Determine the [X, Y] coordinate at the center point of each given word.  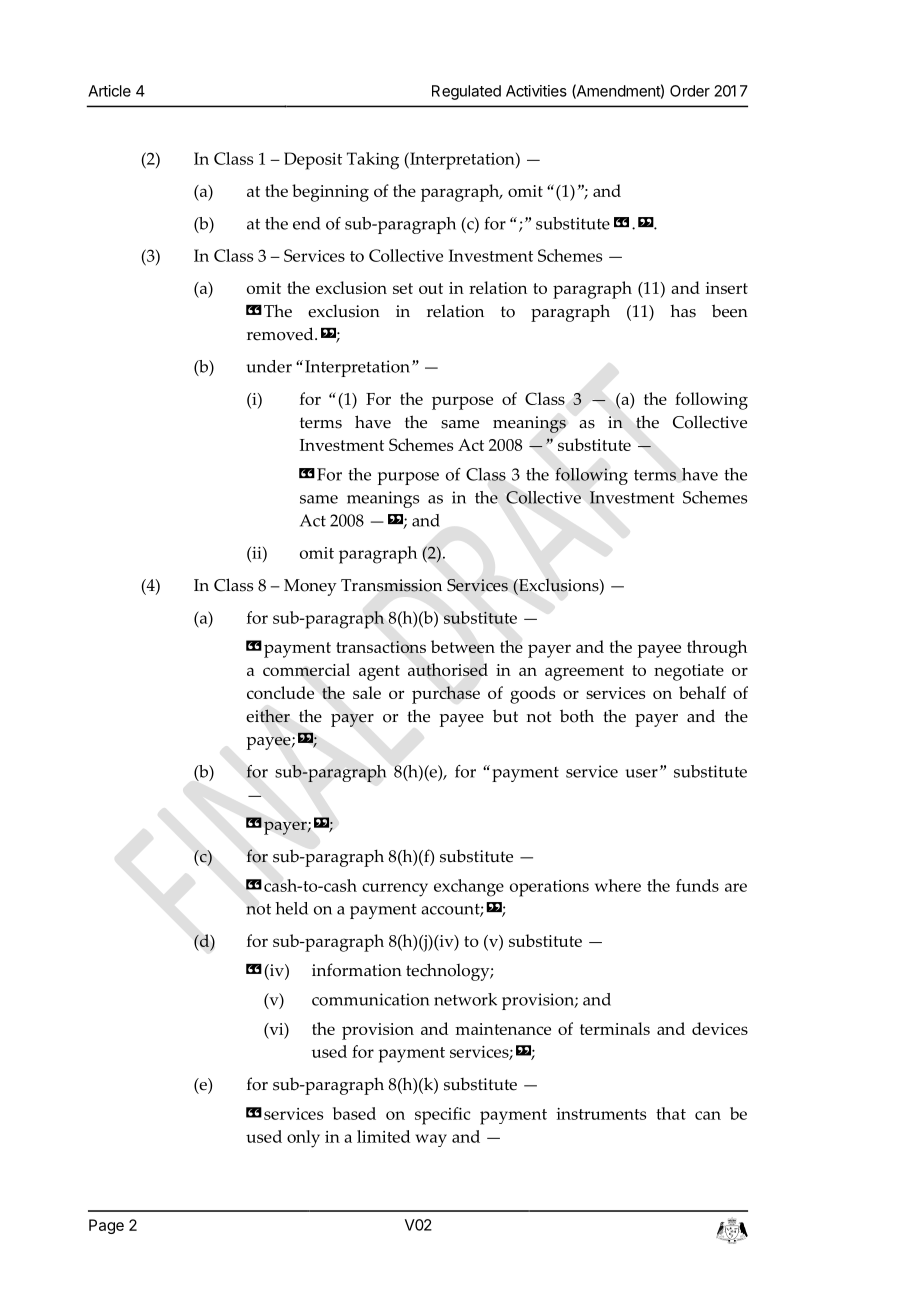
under [269, 366]
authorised [448, 669]
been [730, 311]
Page [106, 1226]
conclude [280, 692]
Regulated [466, 92]
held [291, 908]
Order [690, 91]
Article [109, 91]
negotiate [689, 672]
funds [697, 885]
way [431, 1140]
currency [395, 890]
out [431, 288]
